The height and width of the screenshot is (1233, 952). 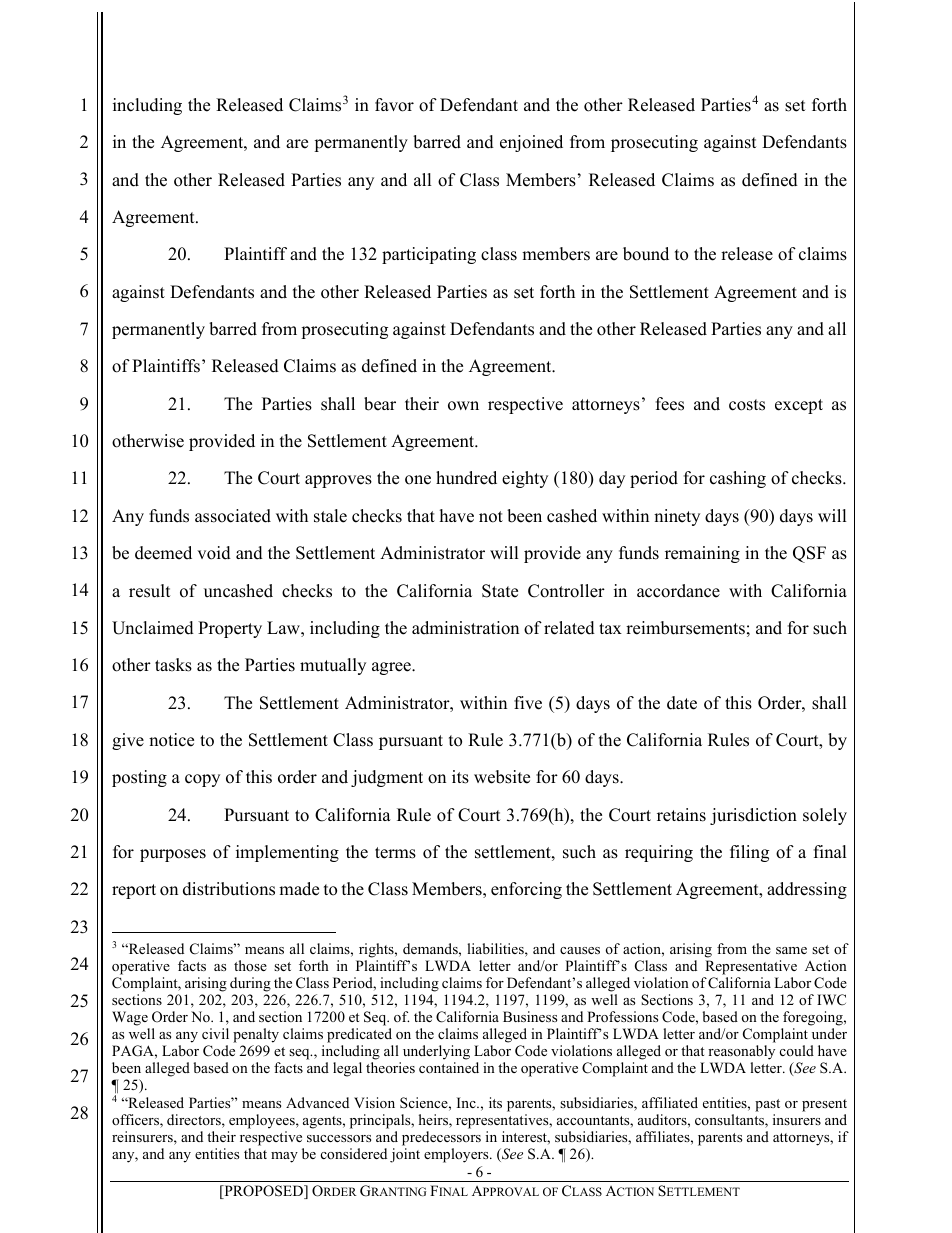 What do you see at coordinates (394, 105) in the screenshot?
I see `favor` at bounding box center [394, 105].
